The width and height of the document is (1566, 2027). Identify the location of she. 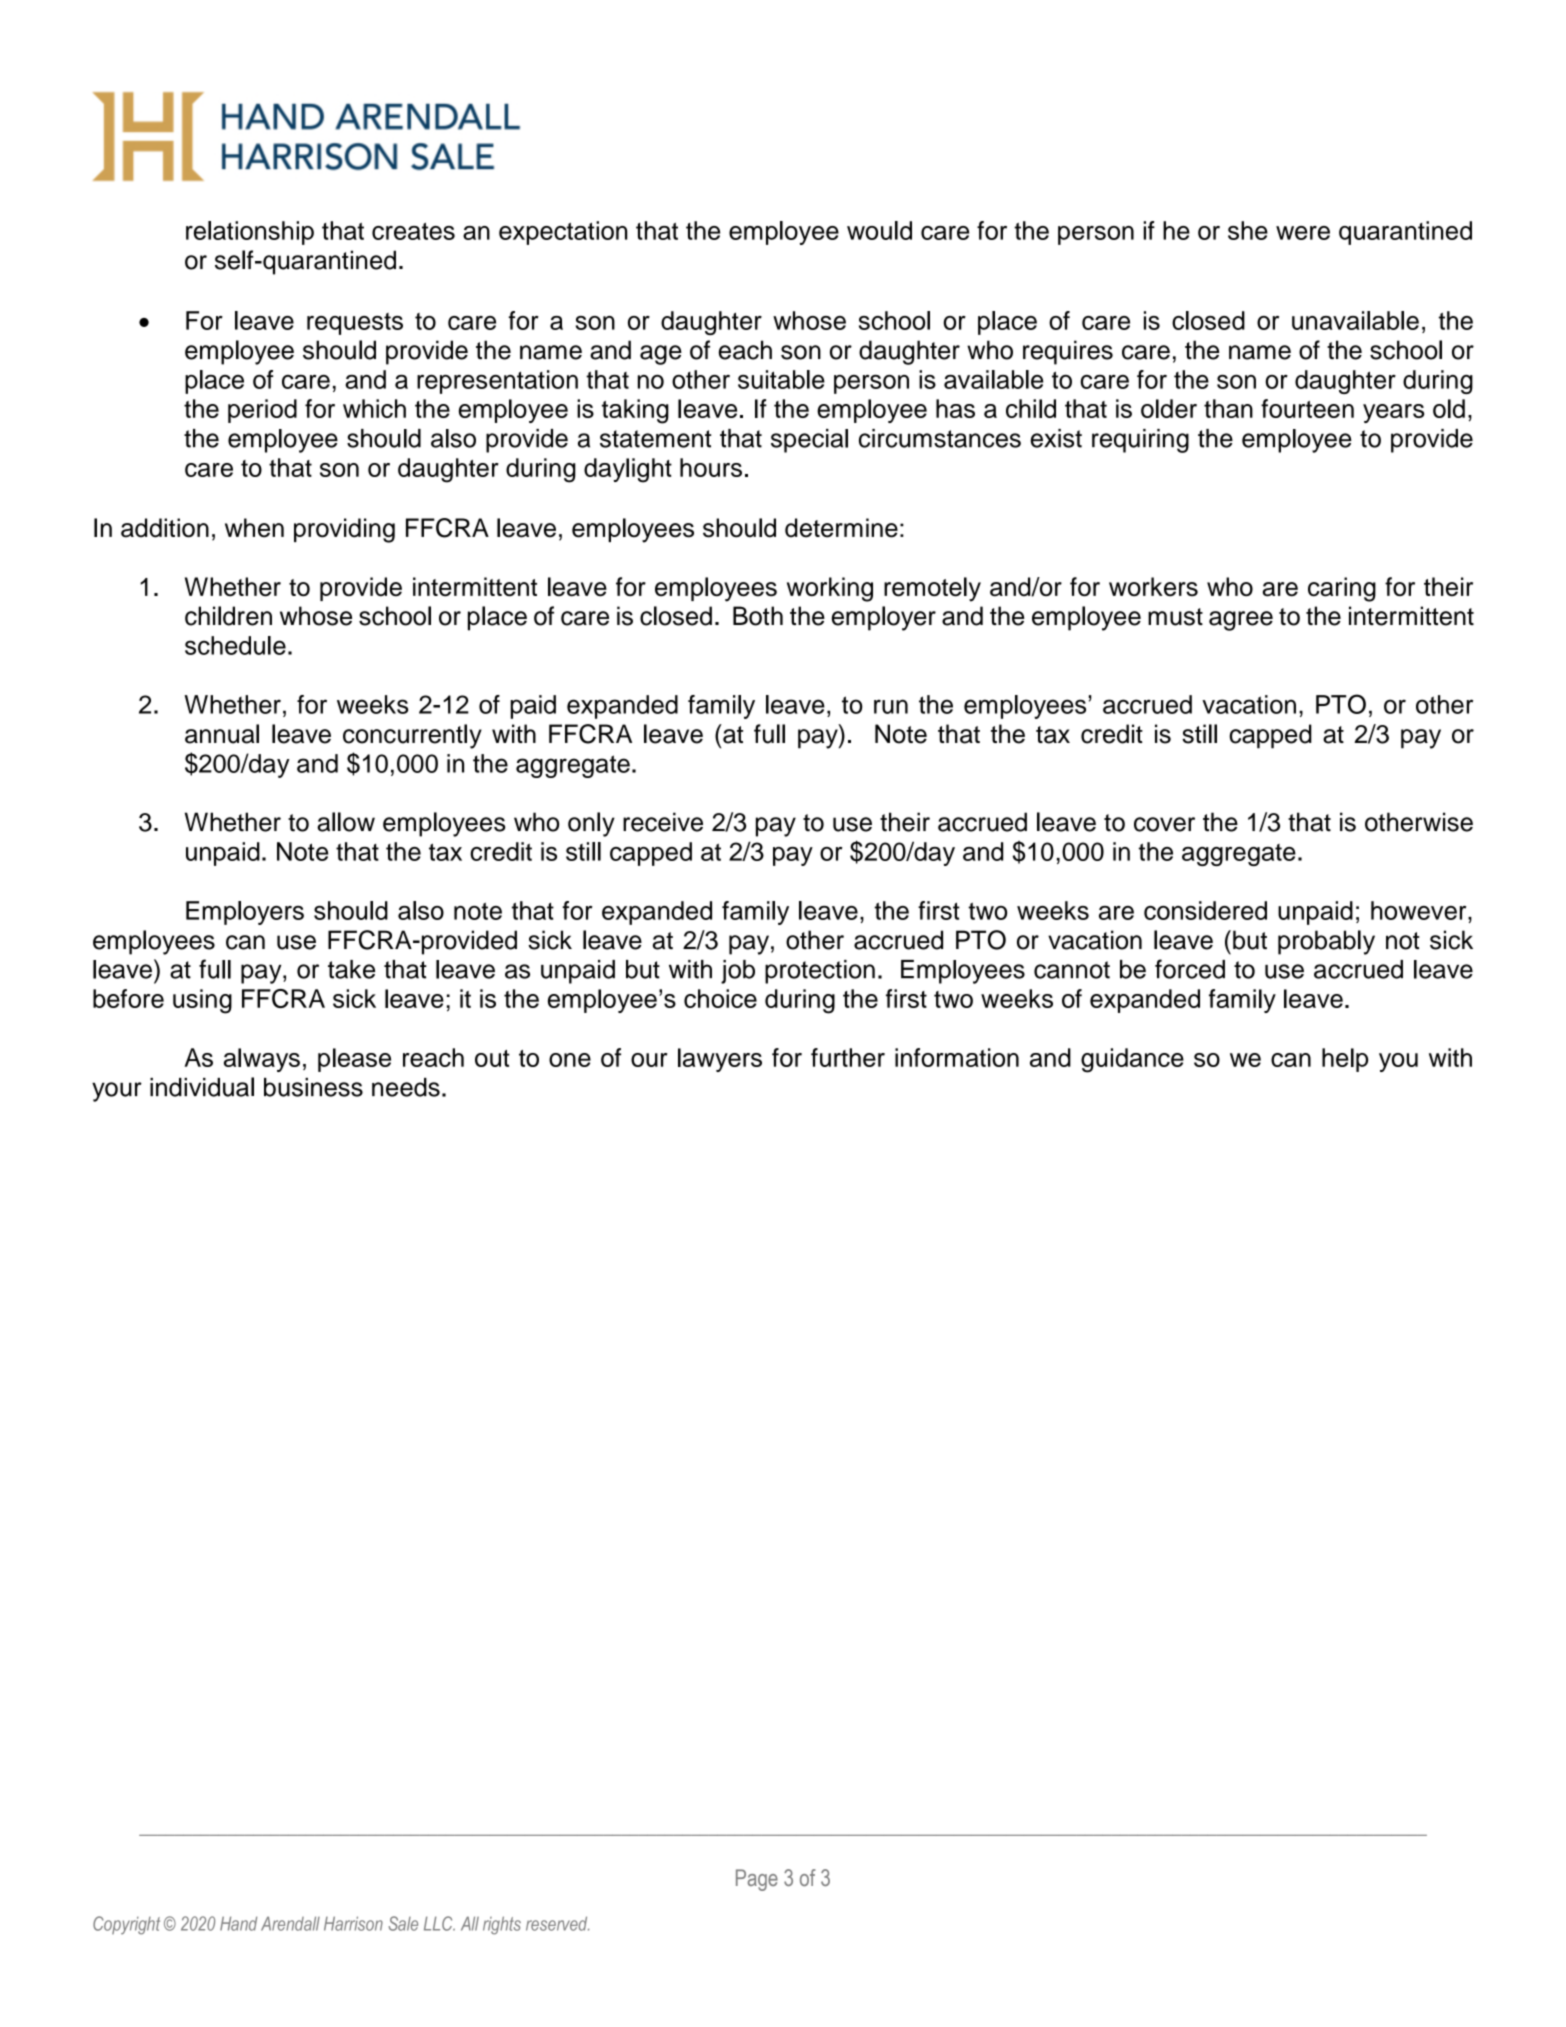
(1248, 230).
